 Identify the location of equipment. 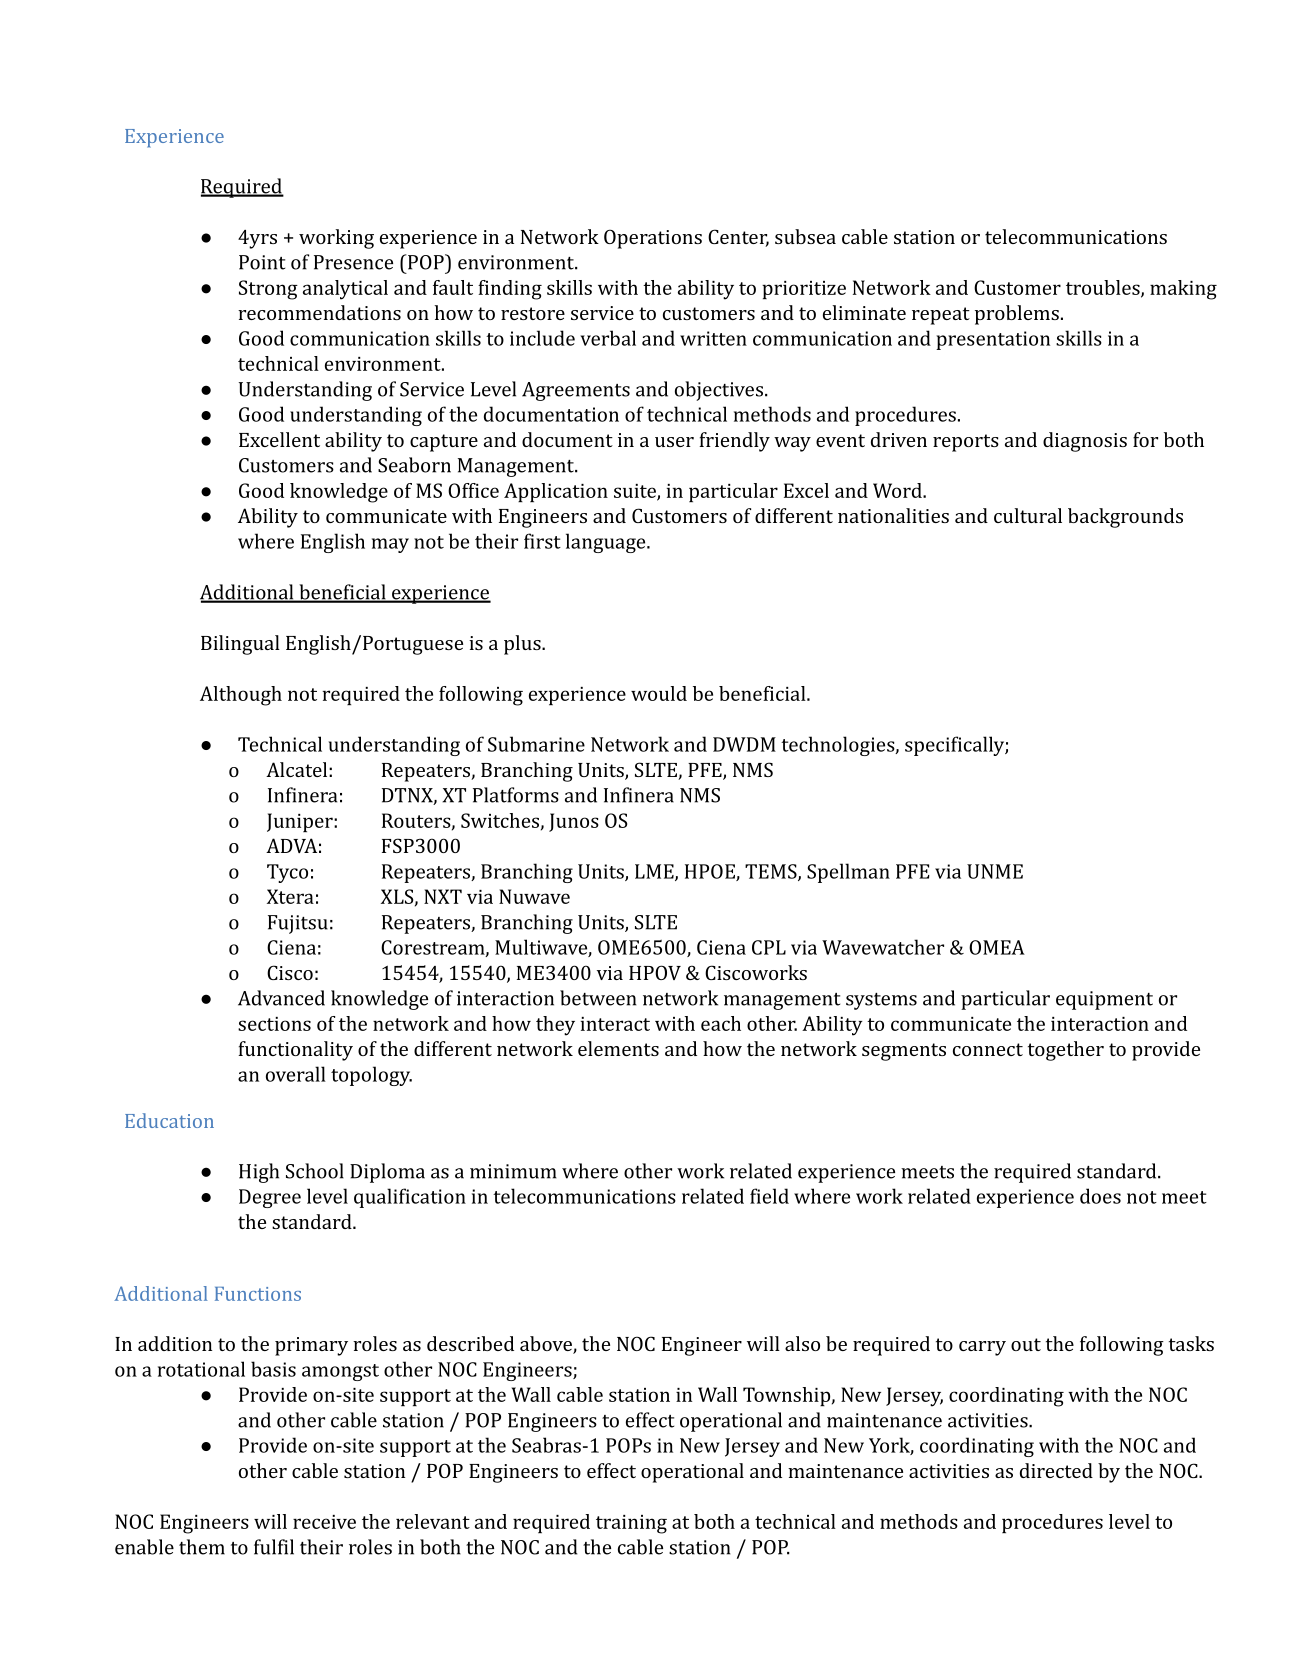
(1104, 1000).
